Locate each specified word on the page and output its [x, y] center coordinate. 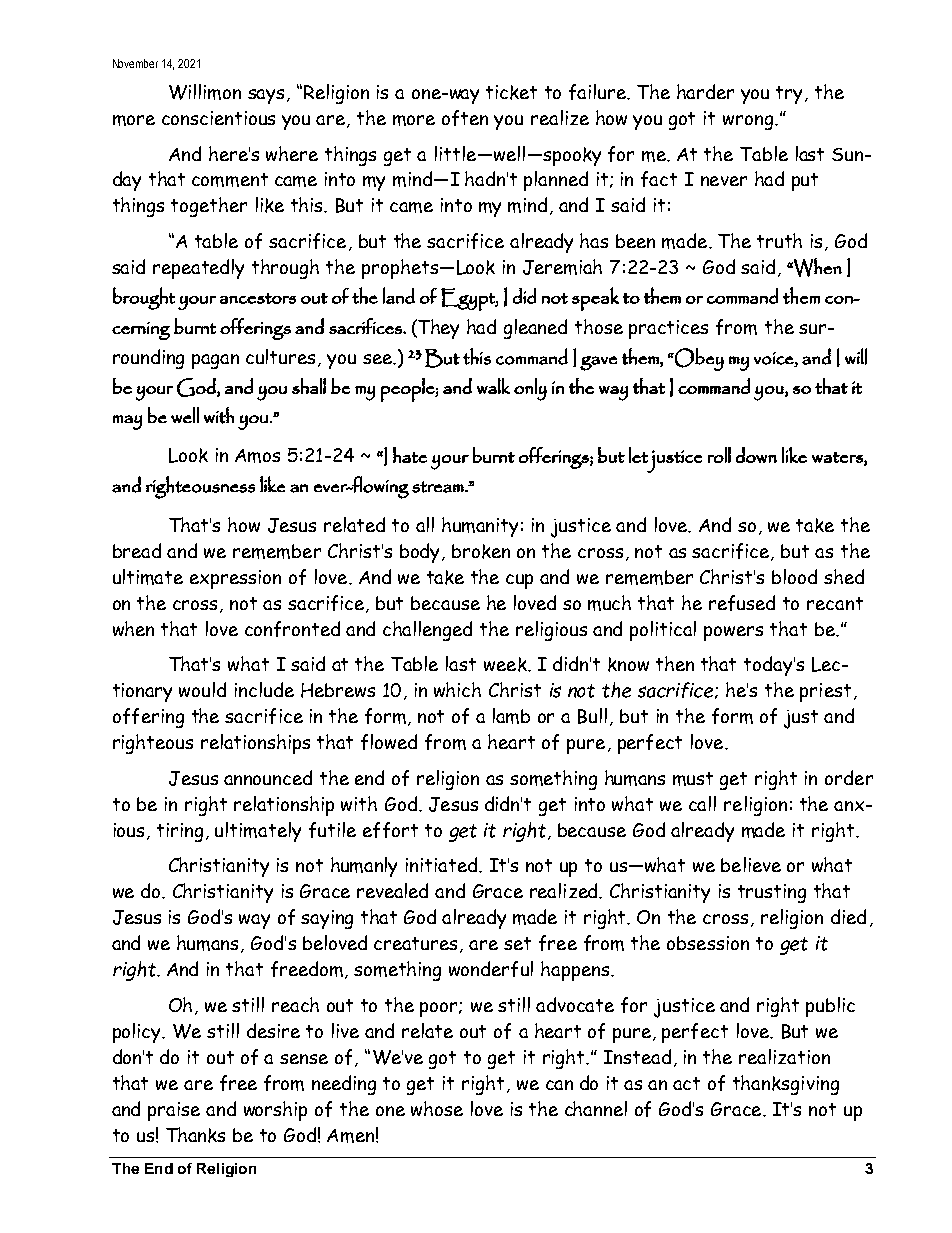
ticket [511, 92]
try [791, 95]
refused [742, 603]
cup [519, 581]
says [266, 96]
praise [174, 1111]
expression [235, 579]
